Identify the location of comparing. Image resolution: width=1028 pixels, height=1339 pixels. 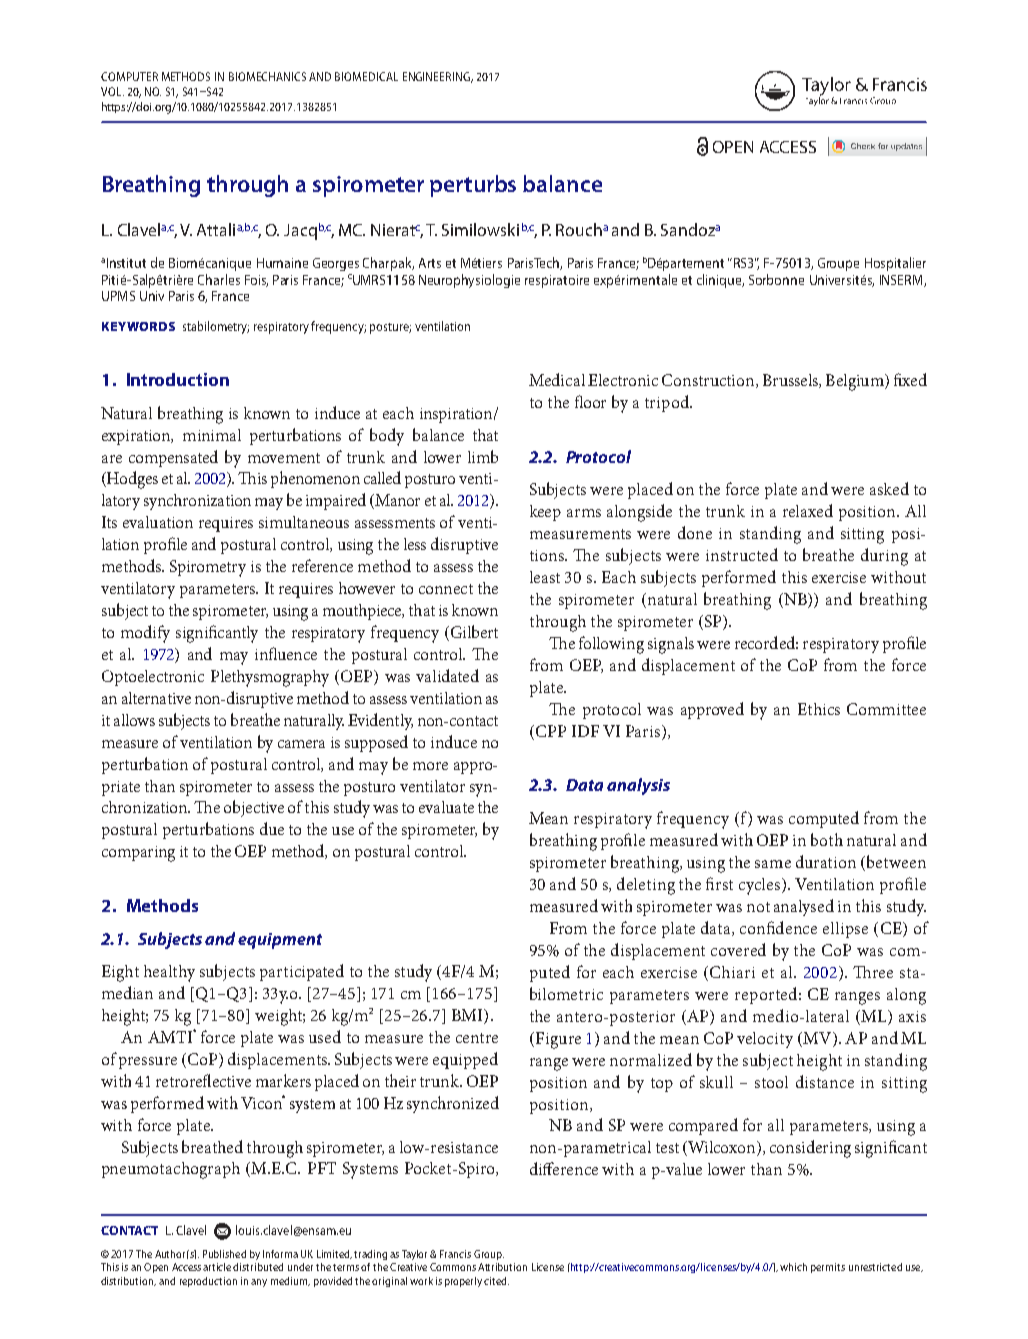
(138, 854).
